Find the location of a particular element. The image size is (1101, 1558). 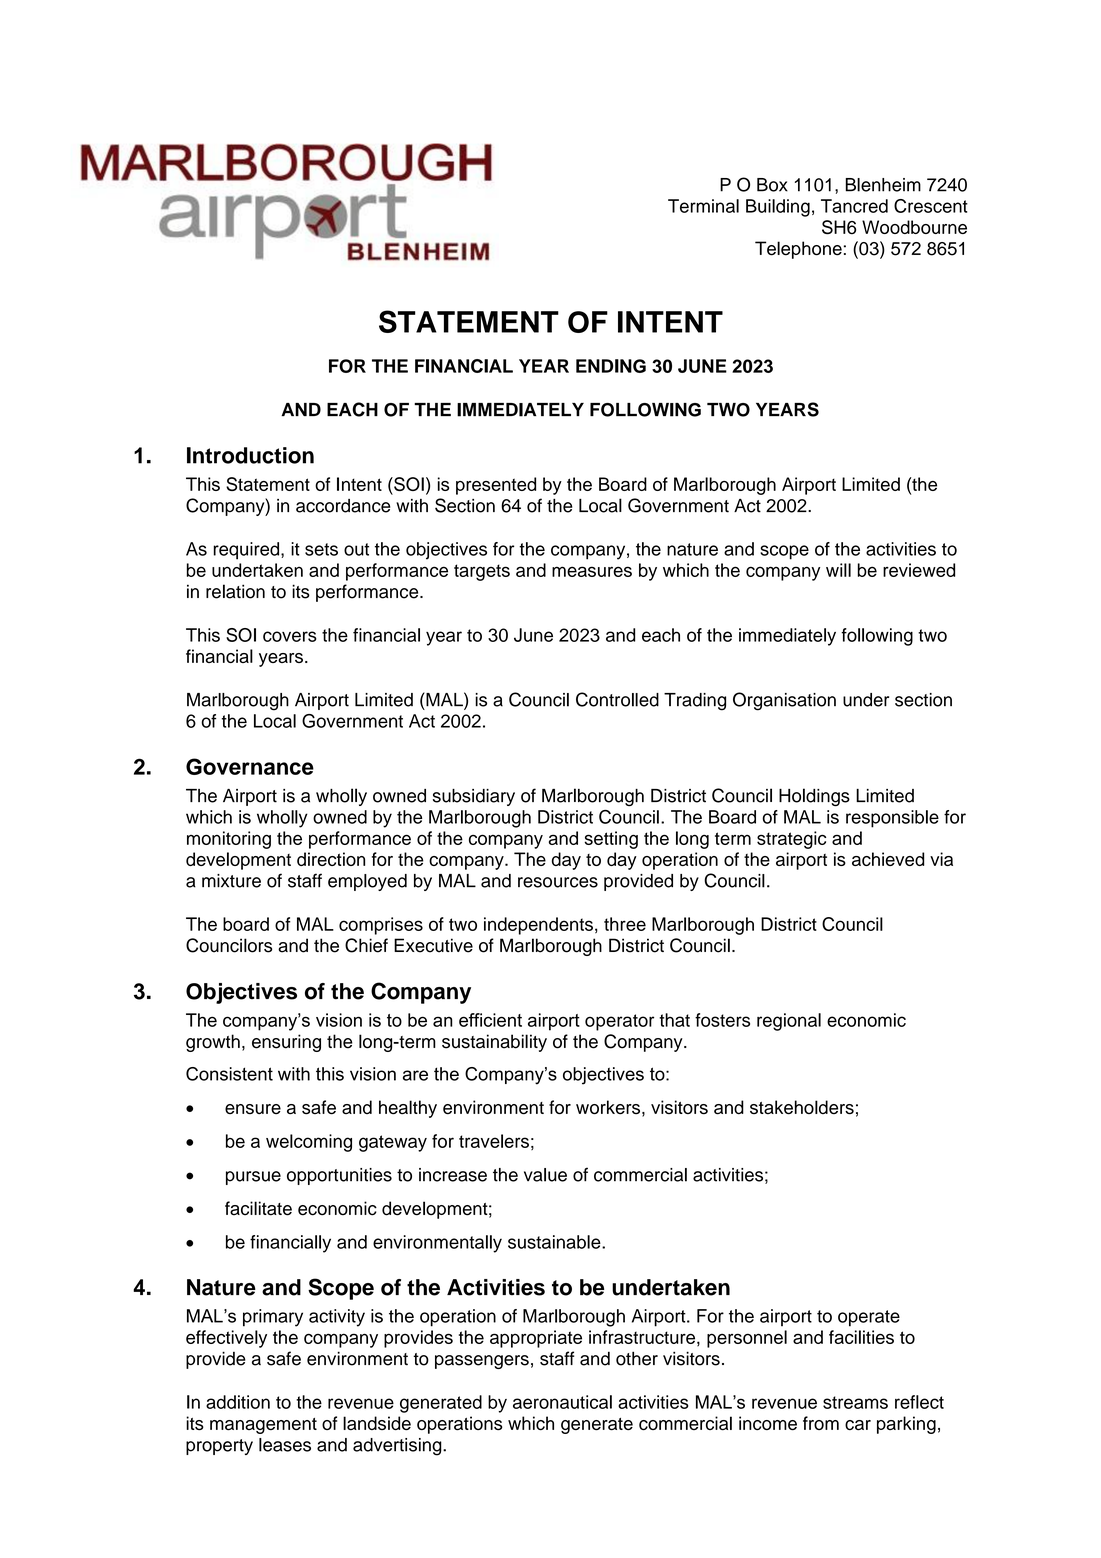

direction is located at coordinates (331, 859).
